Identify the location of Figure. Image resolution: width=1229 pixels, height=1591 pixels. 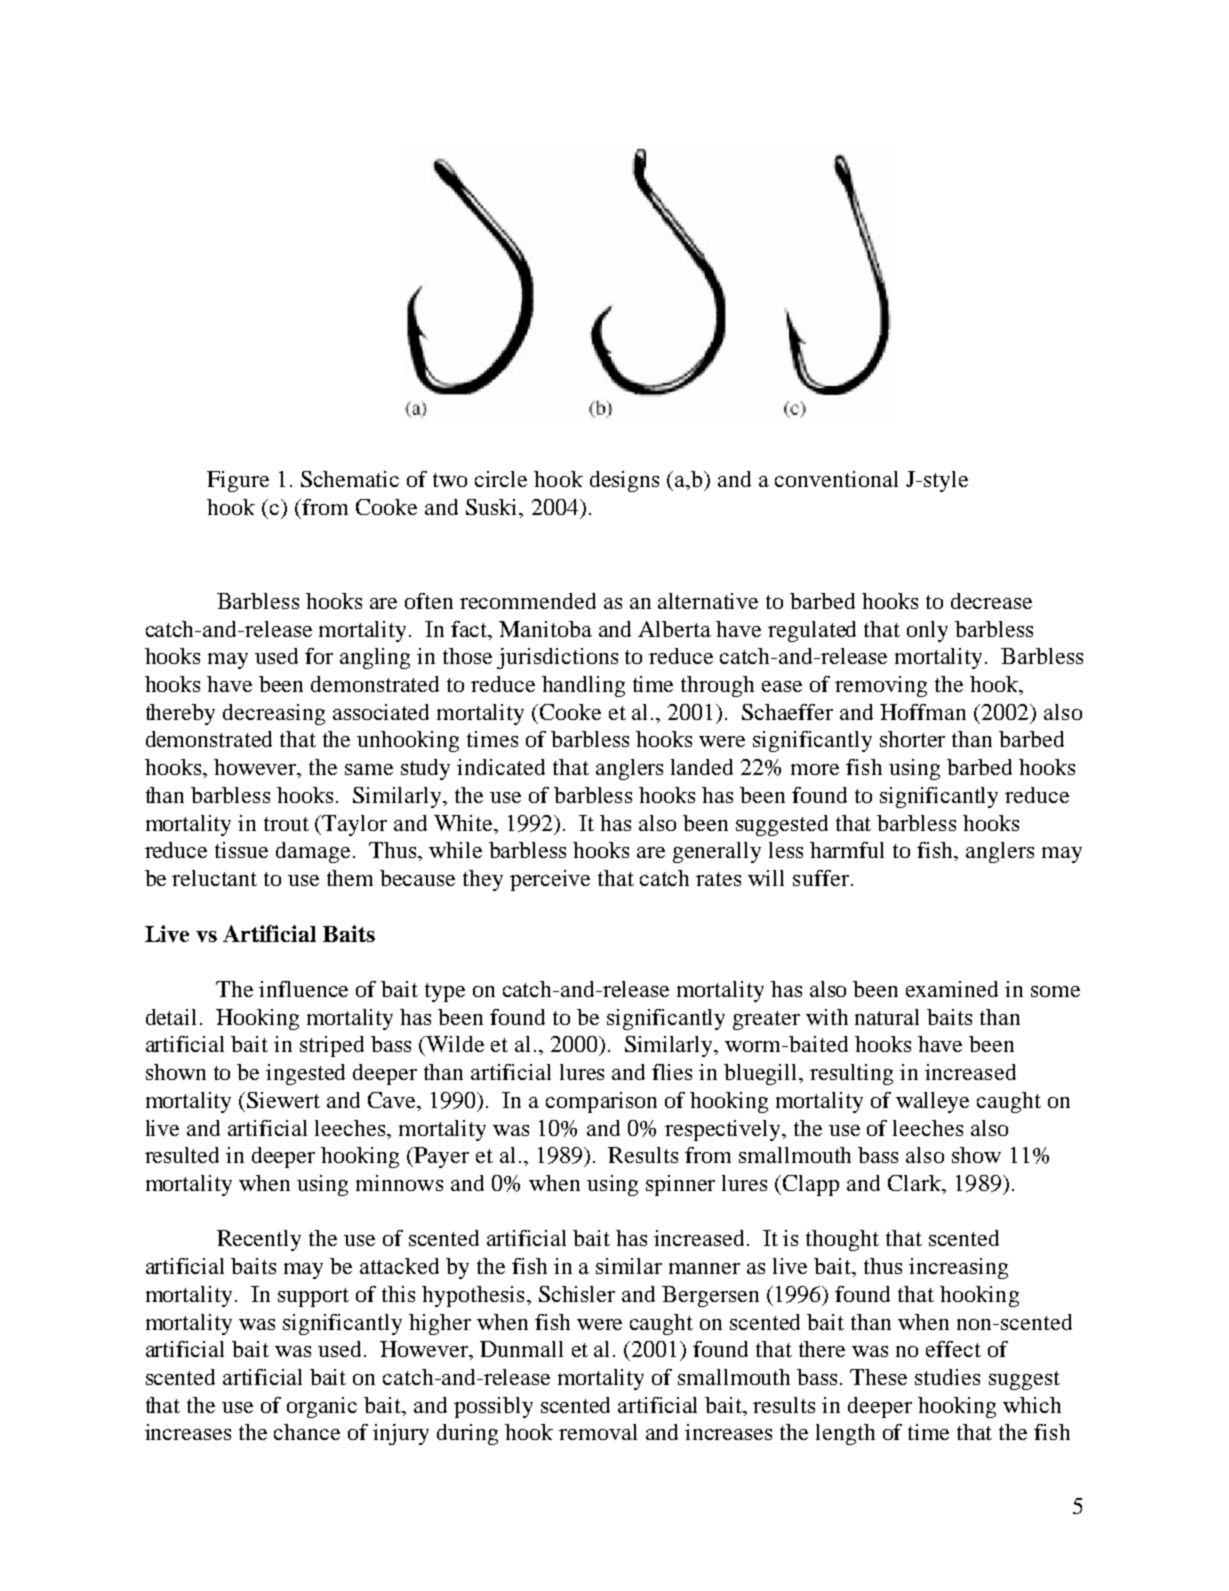
(238, 481).
